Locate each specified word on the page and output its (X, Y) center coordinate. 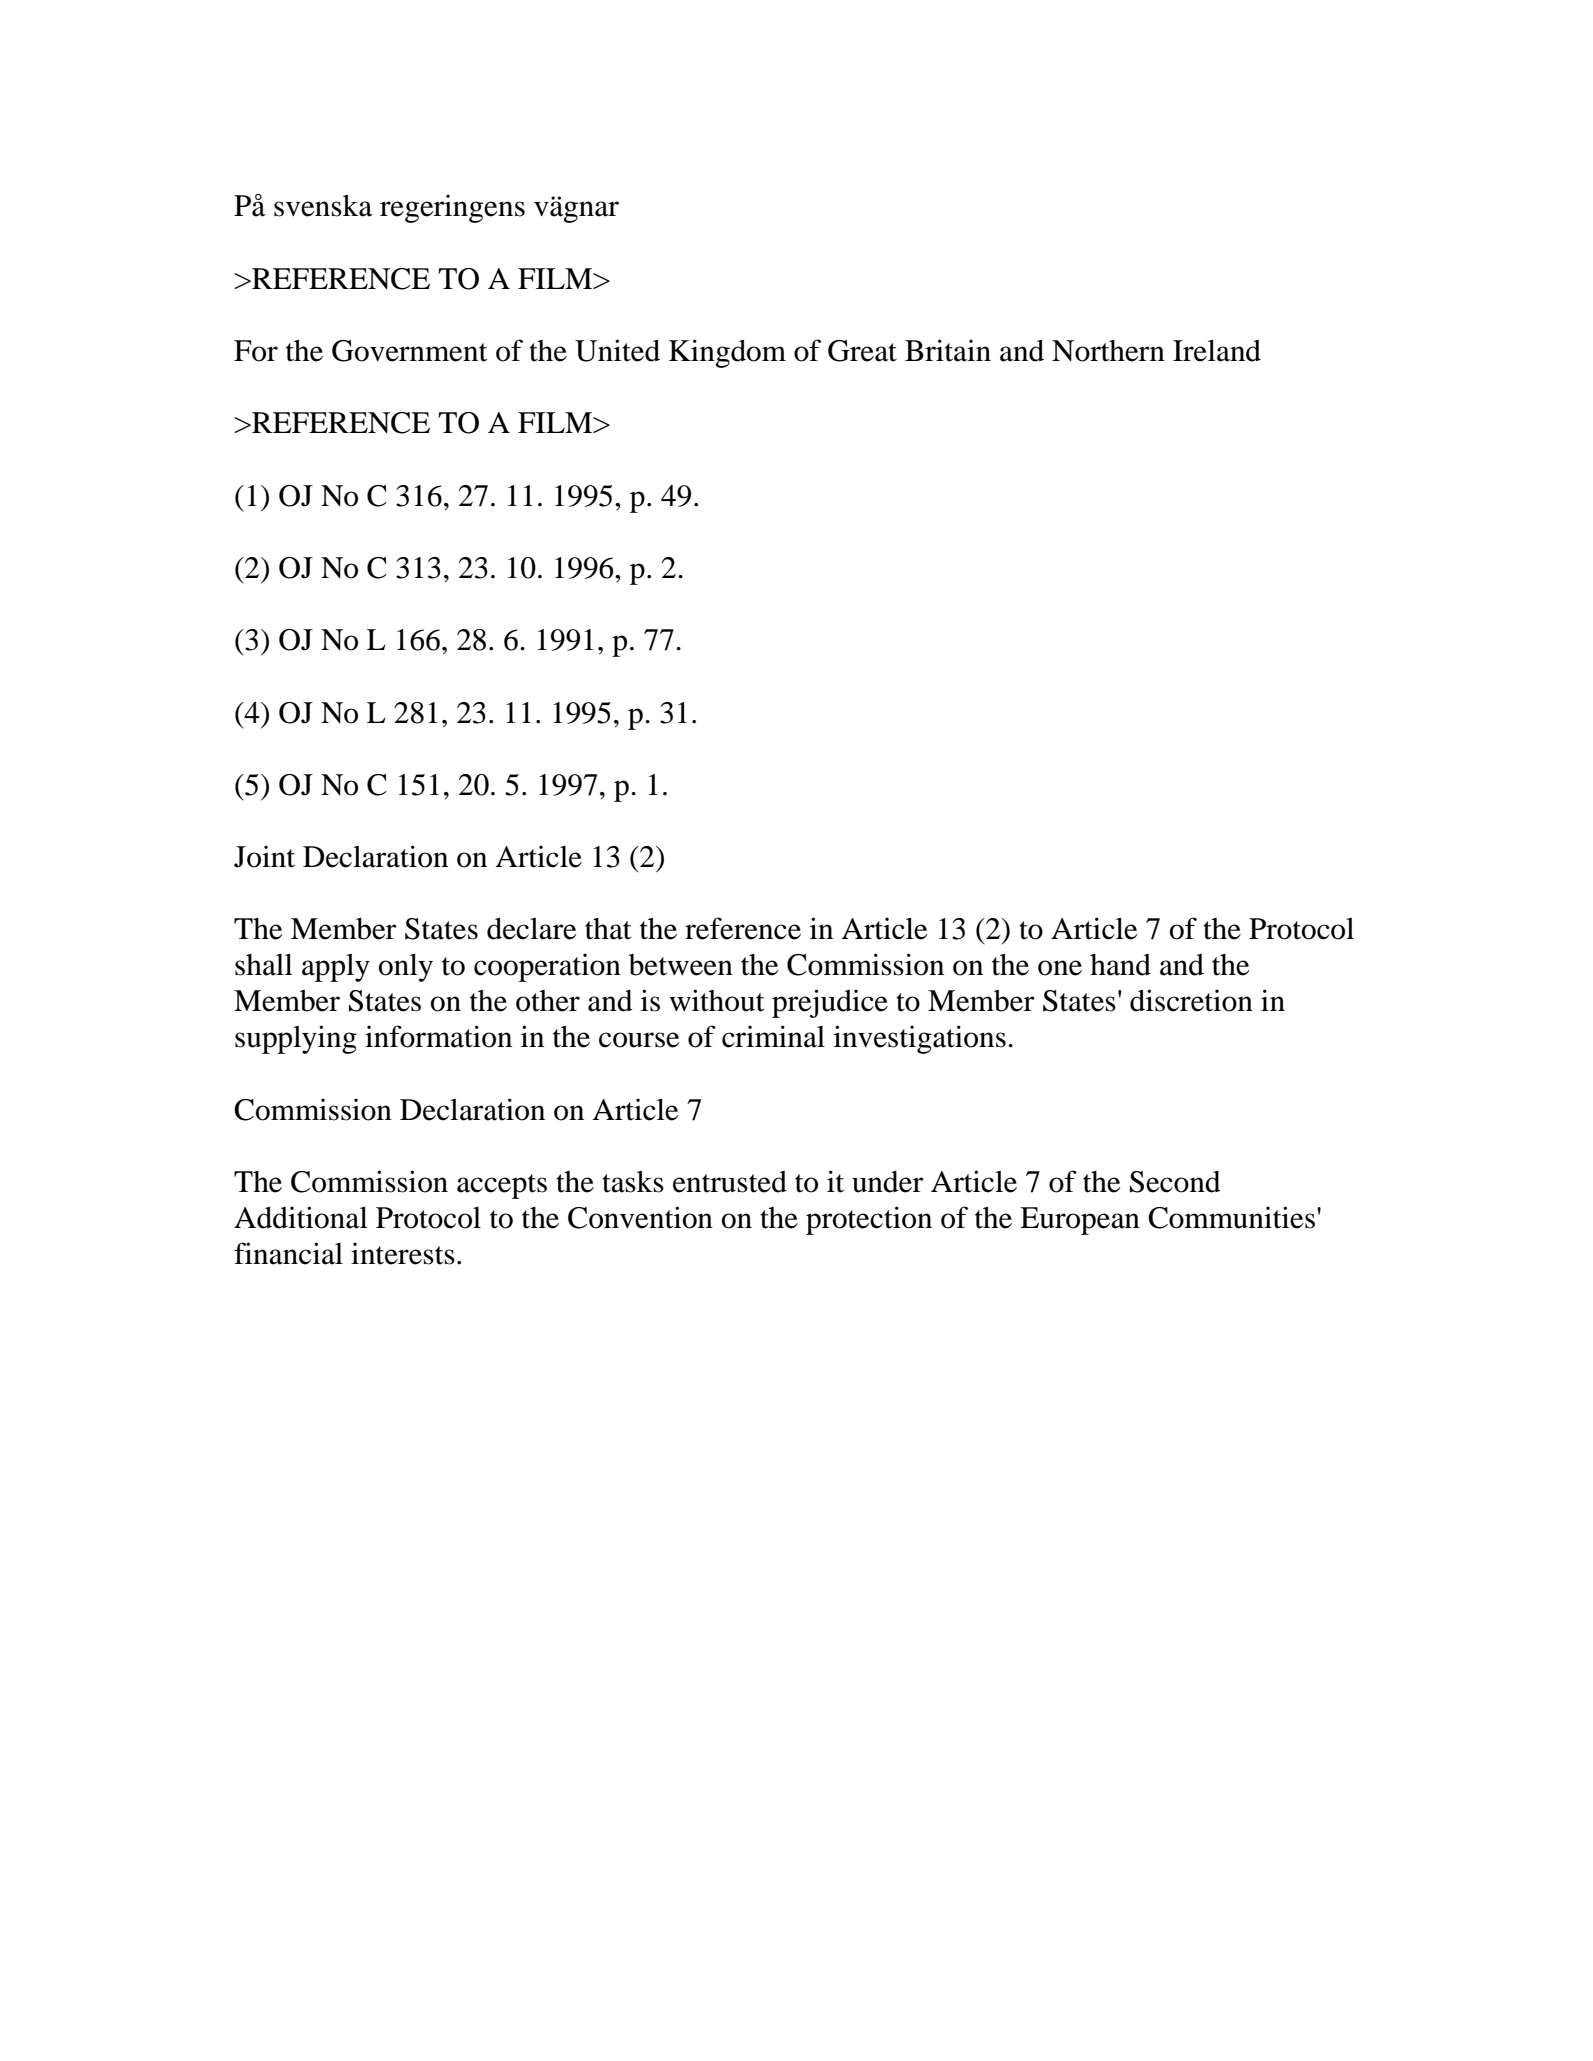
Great (862, 351)
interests (403, 1253)
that (608, 929)
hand (1120, 965)
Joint (264, 856)
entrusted (730, 1182)
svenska (323, 206)
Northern (1108, 351)
